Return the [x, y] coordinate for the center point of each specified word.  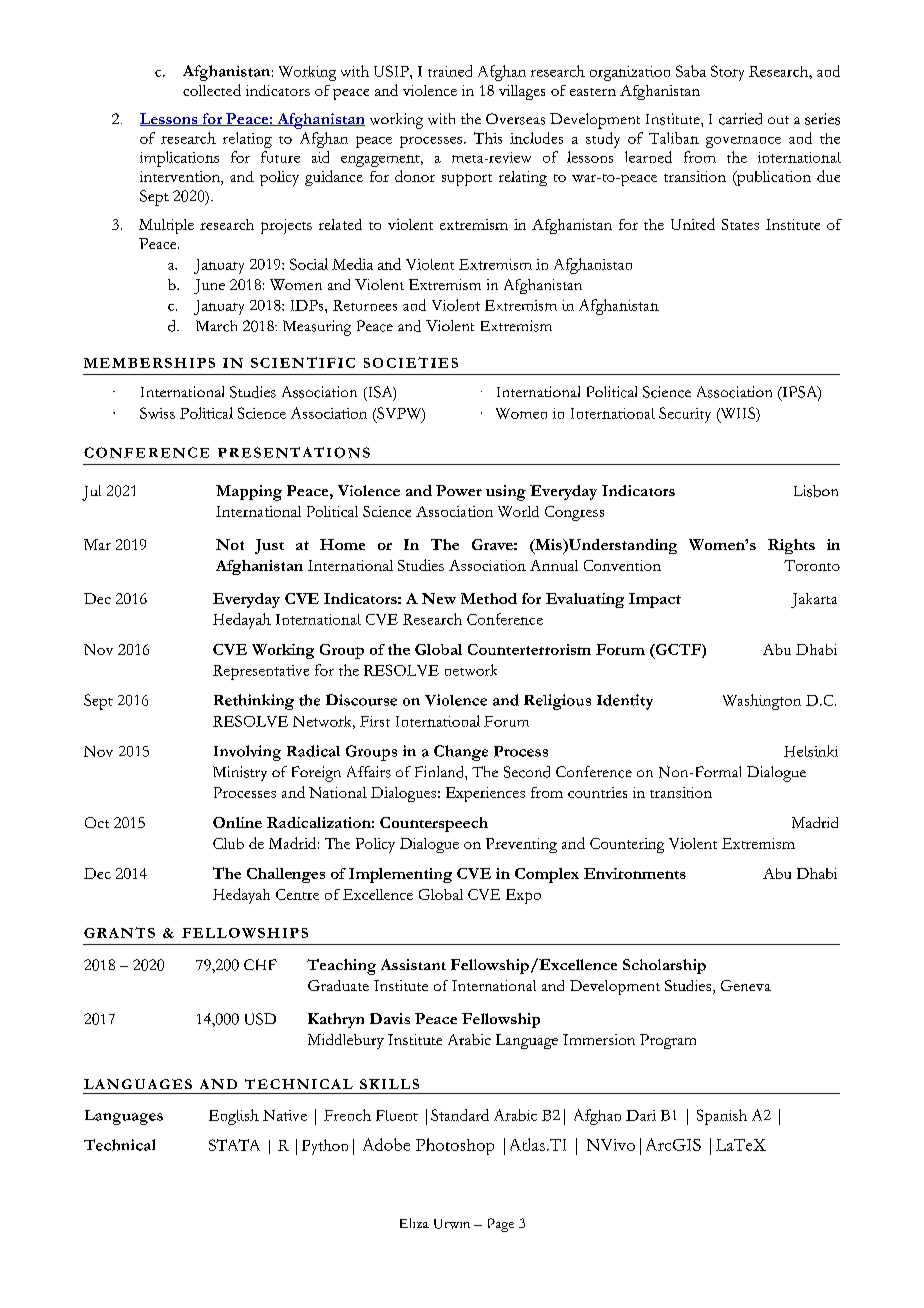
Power [459, 490]
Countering [627, 845]
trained [450, 71]
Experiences [485, 794]
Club [228, 843]
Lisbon [816, 491]
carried [740, 119]
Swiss [157, 413]
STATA [234, 1145]
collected [212, 90]
